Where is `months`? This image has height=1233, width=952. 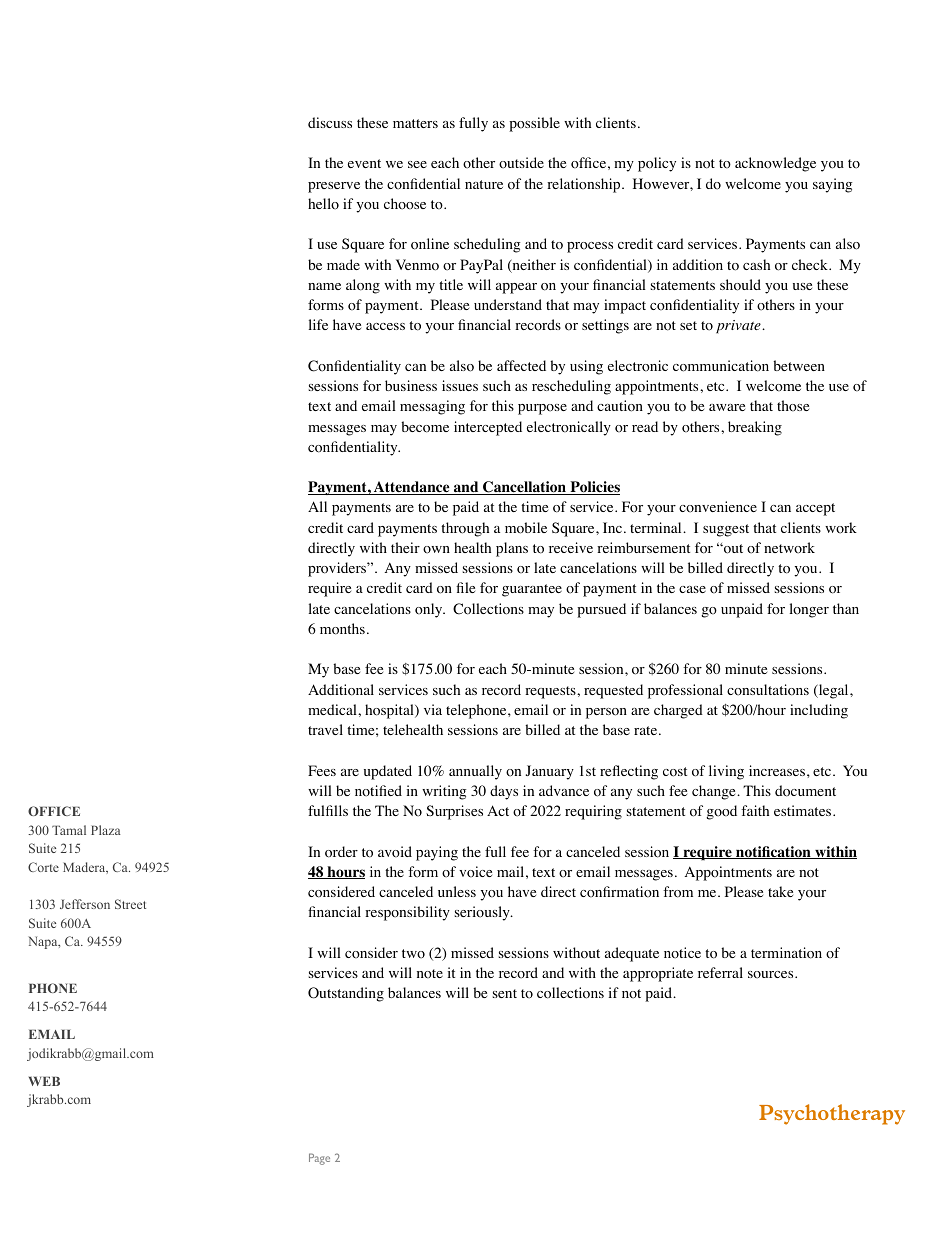 months is located at coordinates (342, 629).
